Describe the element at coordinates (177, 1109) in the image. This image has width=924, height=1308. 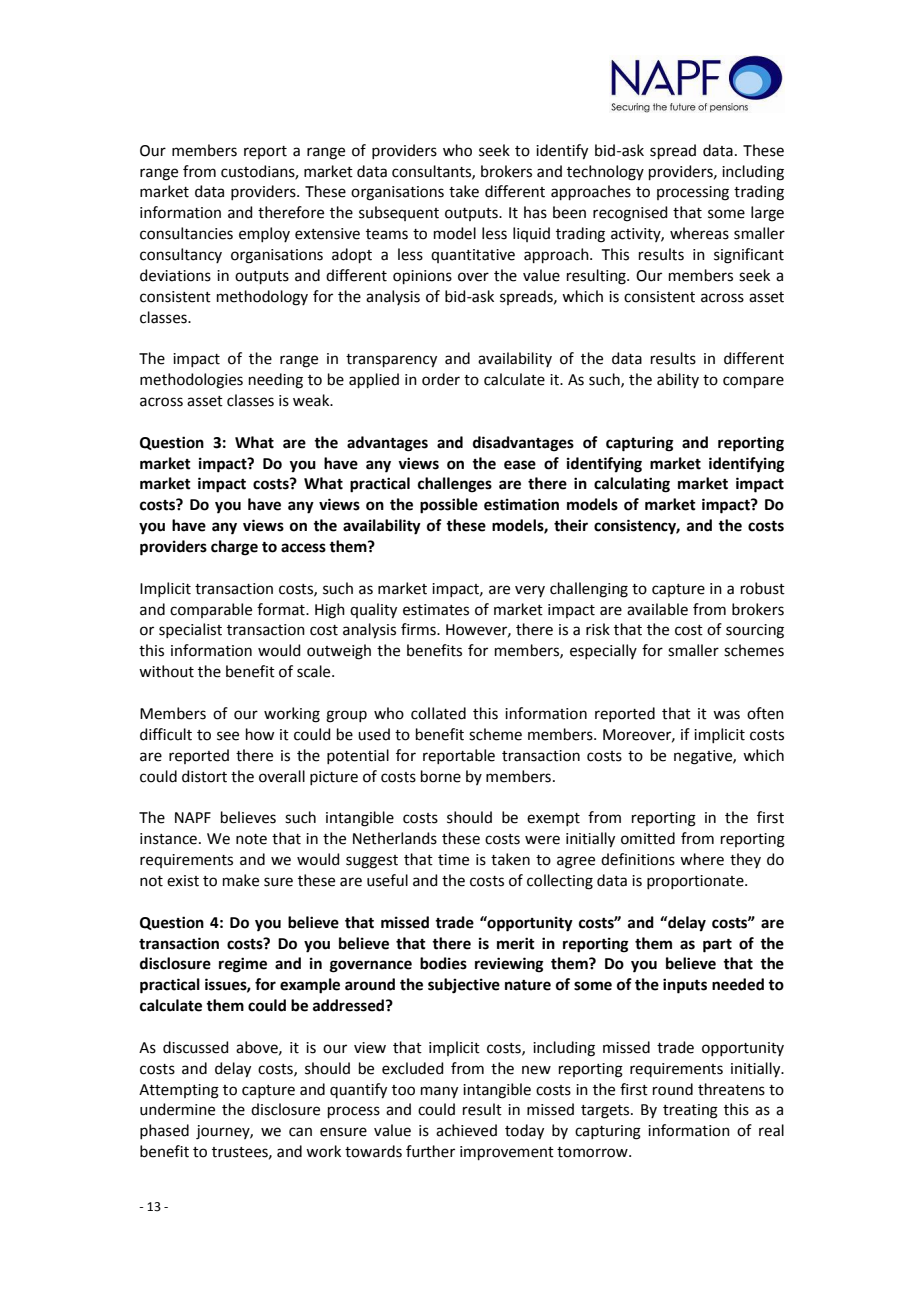
I see `undermine` at that location.
